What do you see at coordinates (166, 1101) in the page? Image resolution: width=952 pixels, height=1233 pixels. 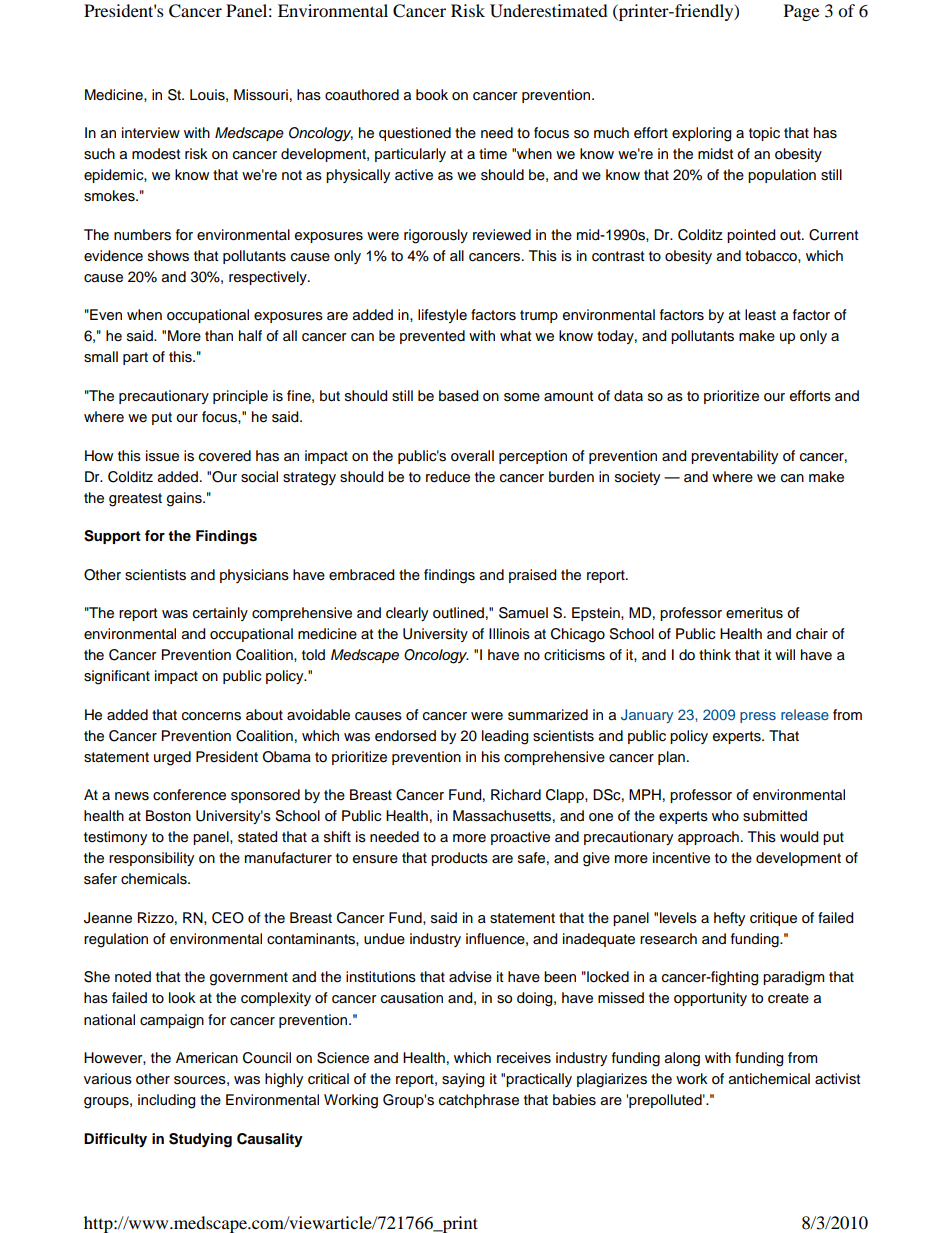 I see `including` at bounding box center [166, 1101].
